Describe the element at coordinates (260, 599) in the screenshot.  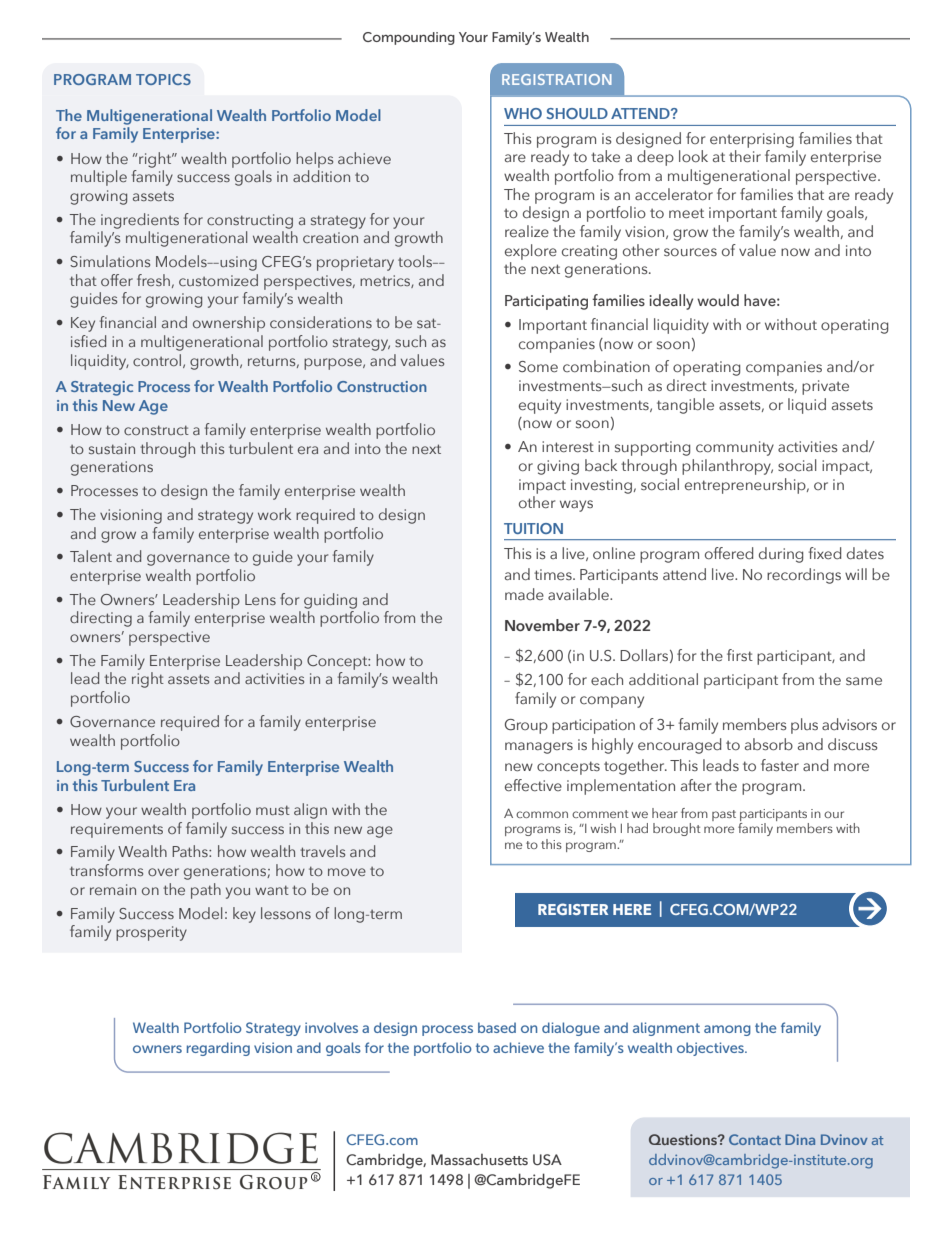
I see `Lens` at that location.
